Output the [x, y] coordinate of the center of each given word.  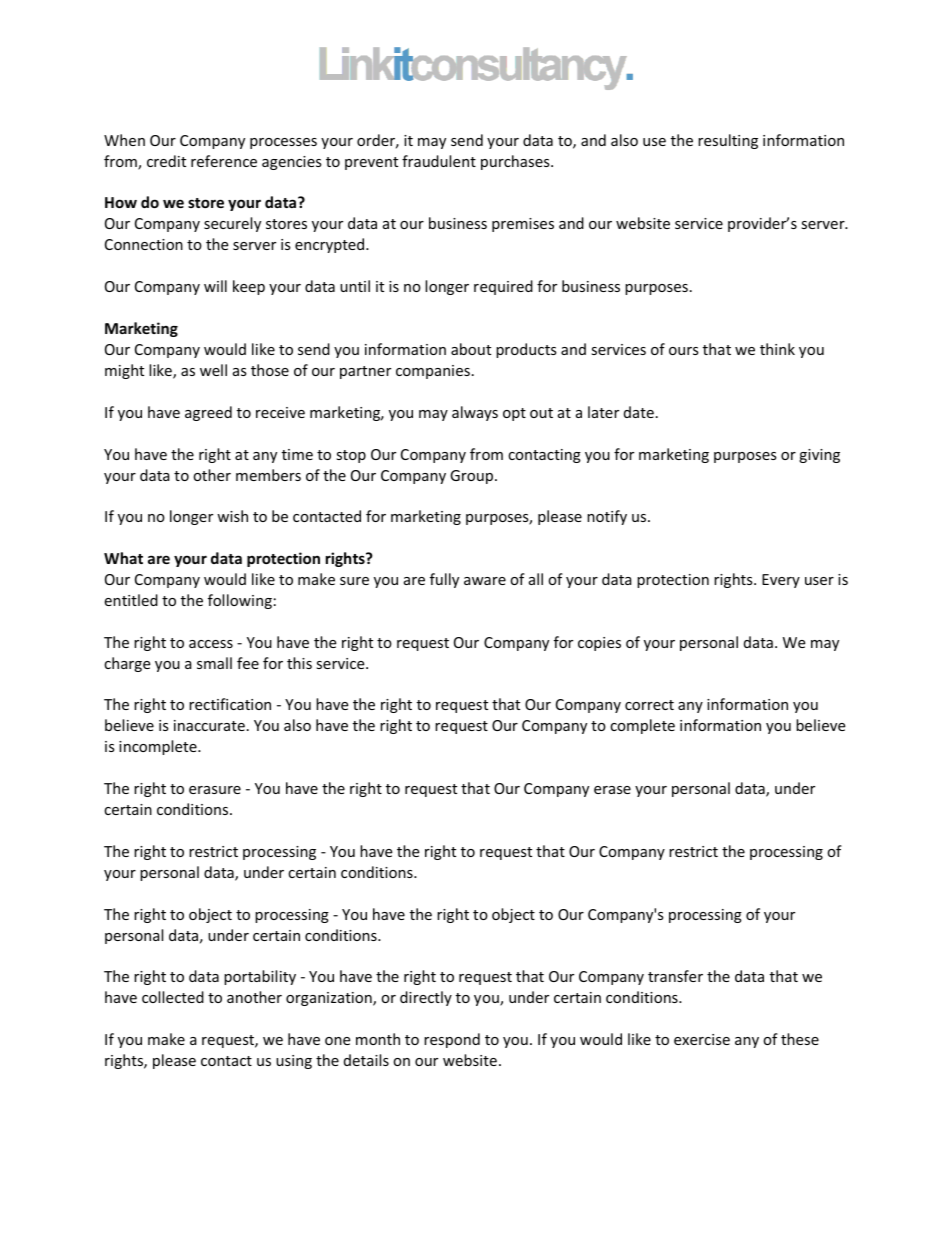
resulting [728, 141]
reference [224, 161]
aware [485, 581]
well [213, 370]
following [240, 601]
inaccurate [209, 725]
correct [649, 705]
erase [612, 790]
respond [452, 1040]
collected [173, 997]
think [777, 349]
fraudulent [439, 161]
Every [781, 581]
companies [433, 372]
